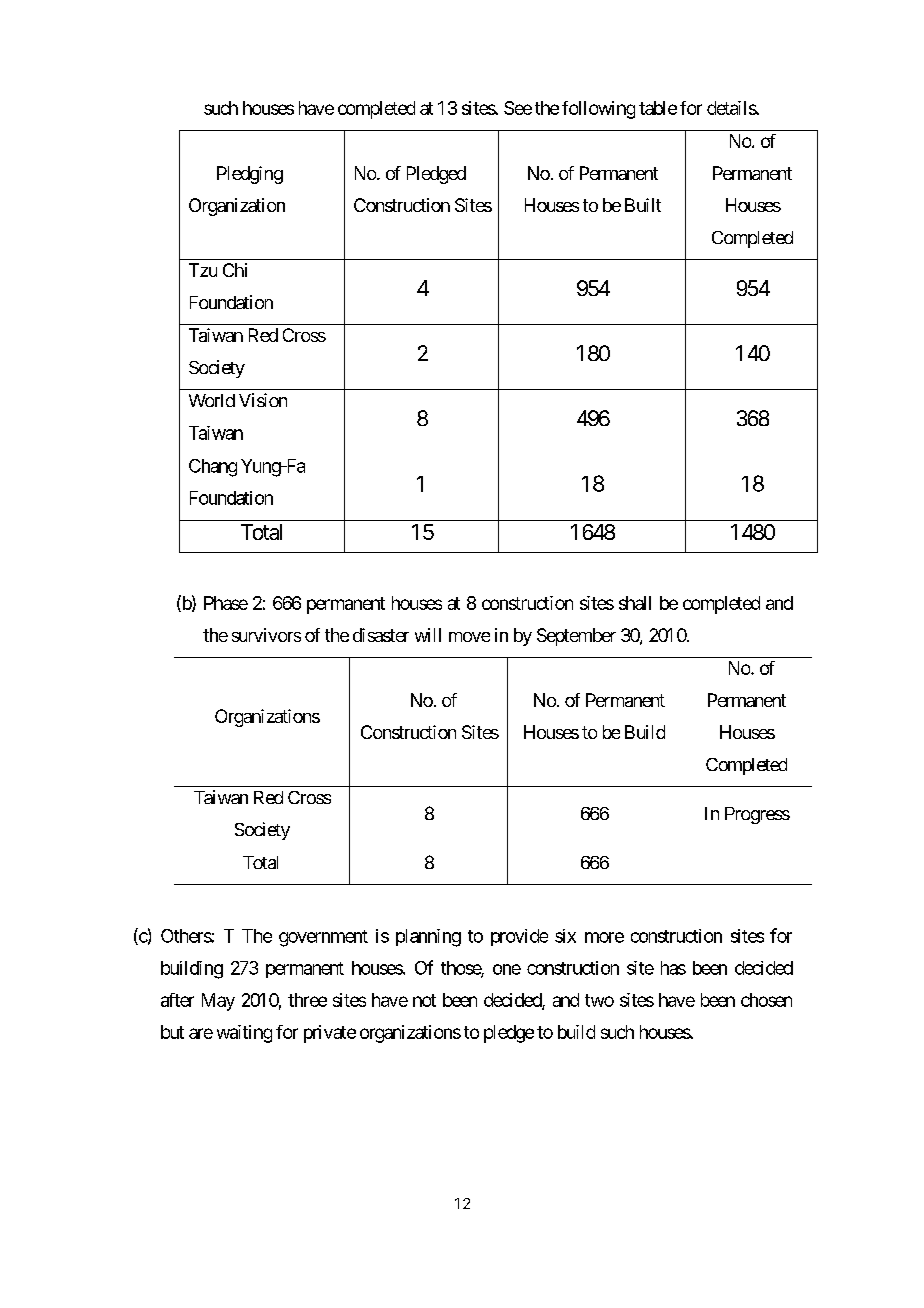 The width and height of the screenshot is (924, 1308). Describe the element at coordinates (218, 1002) in the screenshot. I see `May` at that location.
